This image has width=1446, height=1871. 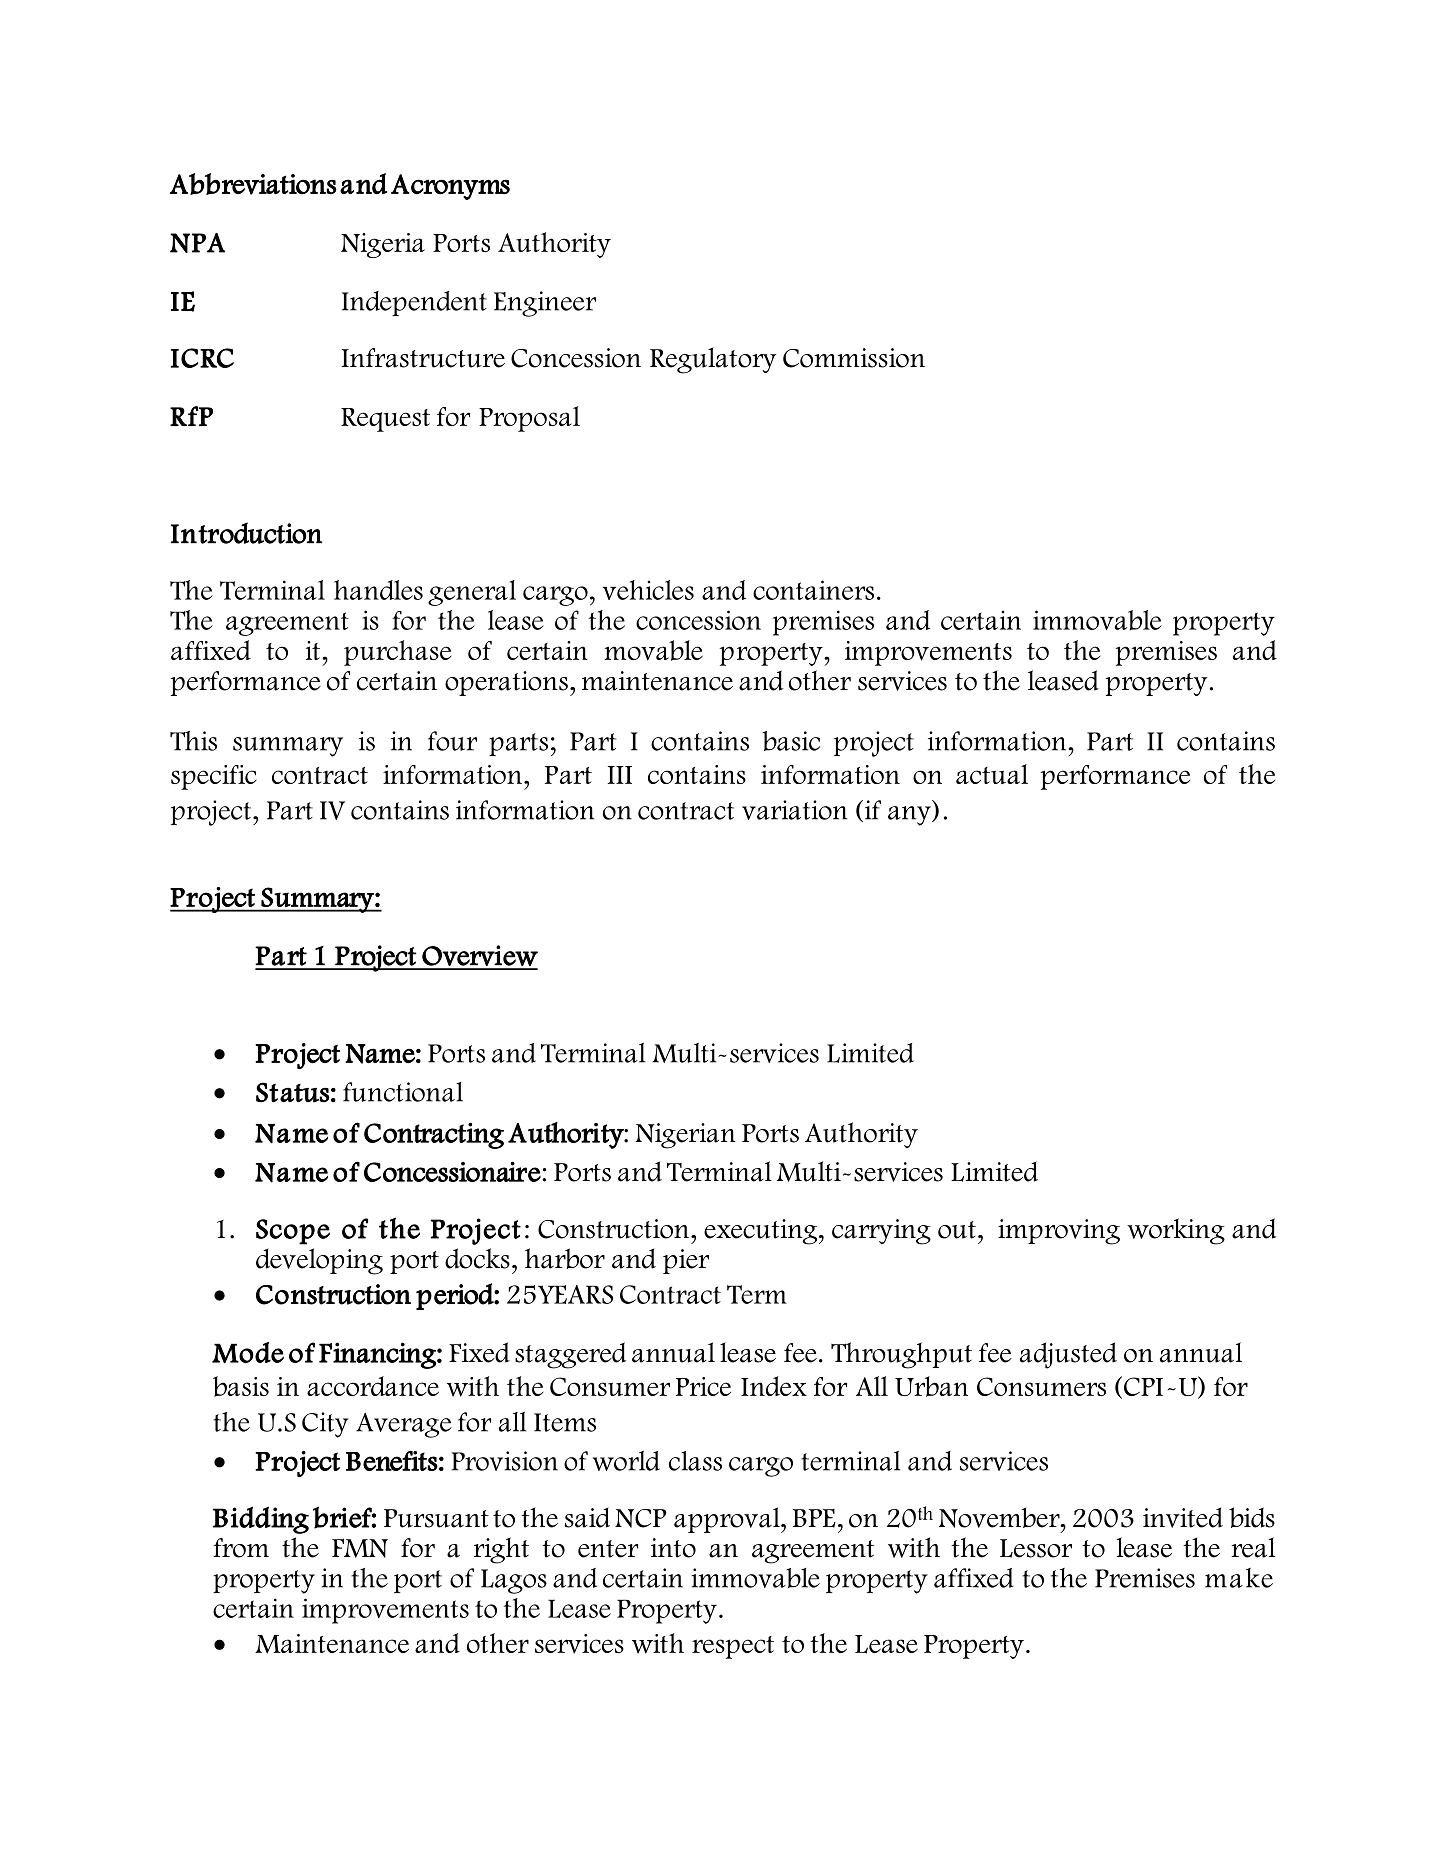 What do you see at coordinates (241, 1548) in the image?
I see `from` at bounding box center [241, 1548].
